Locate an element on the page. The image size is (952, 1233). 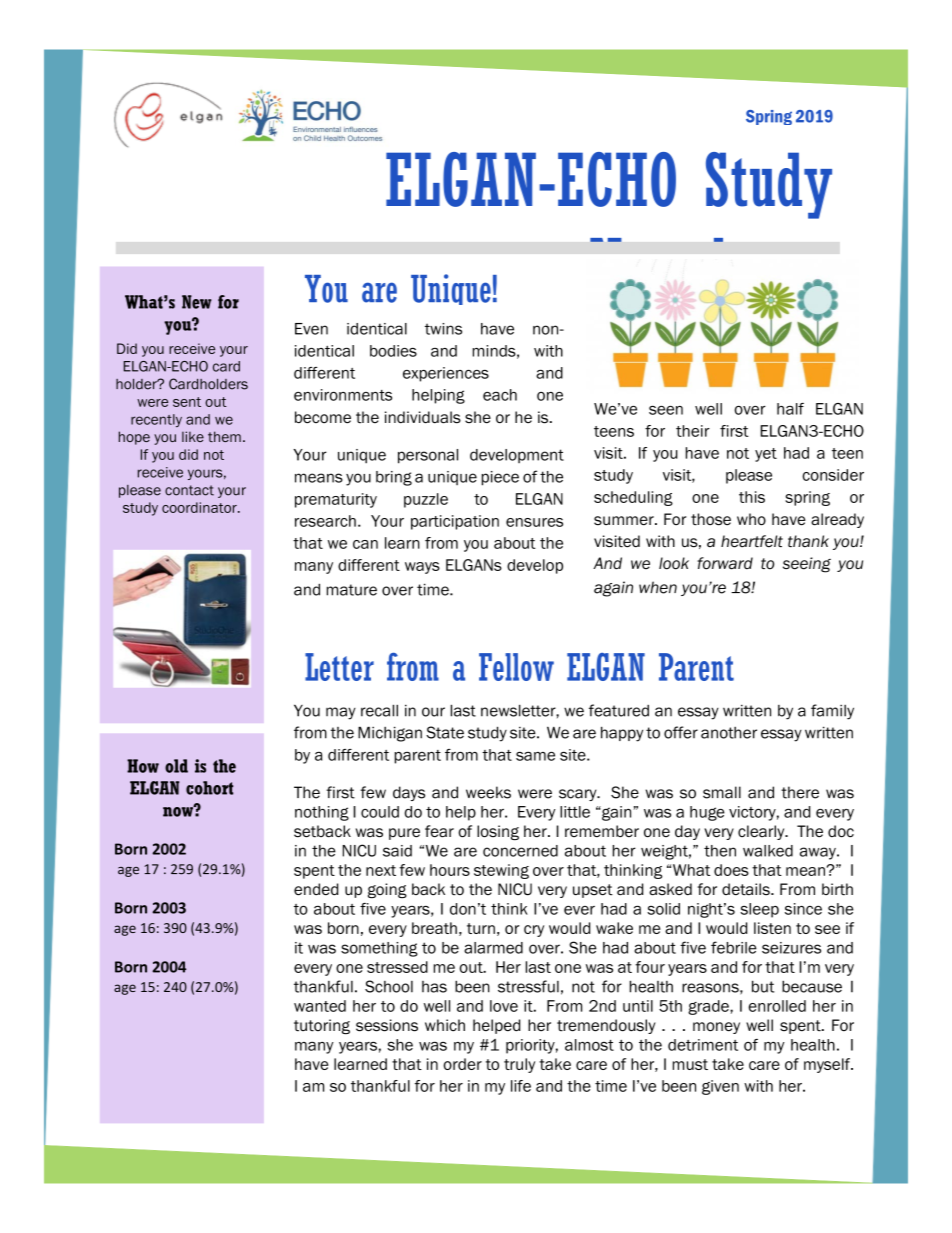
order is located at coordinates (462, 1064).
